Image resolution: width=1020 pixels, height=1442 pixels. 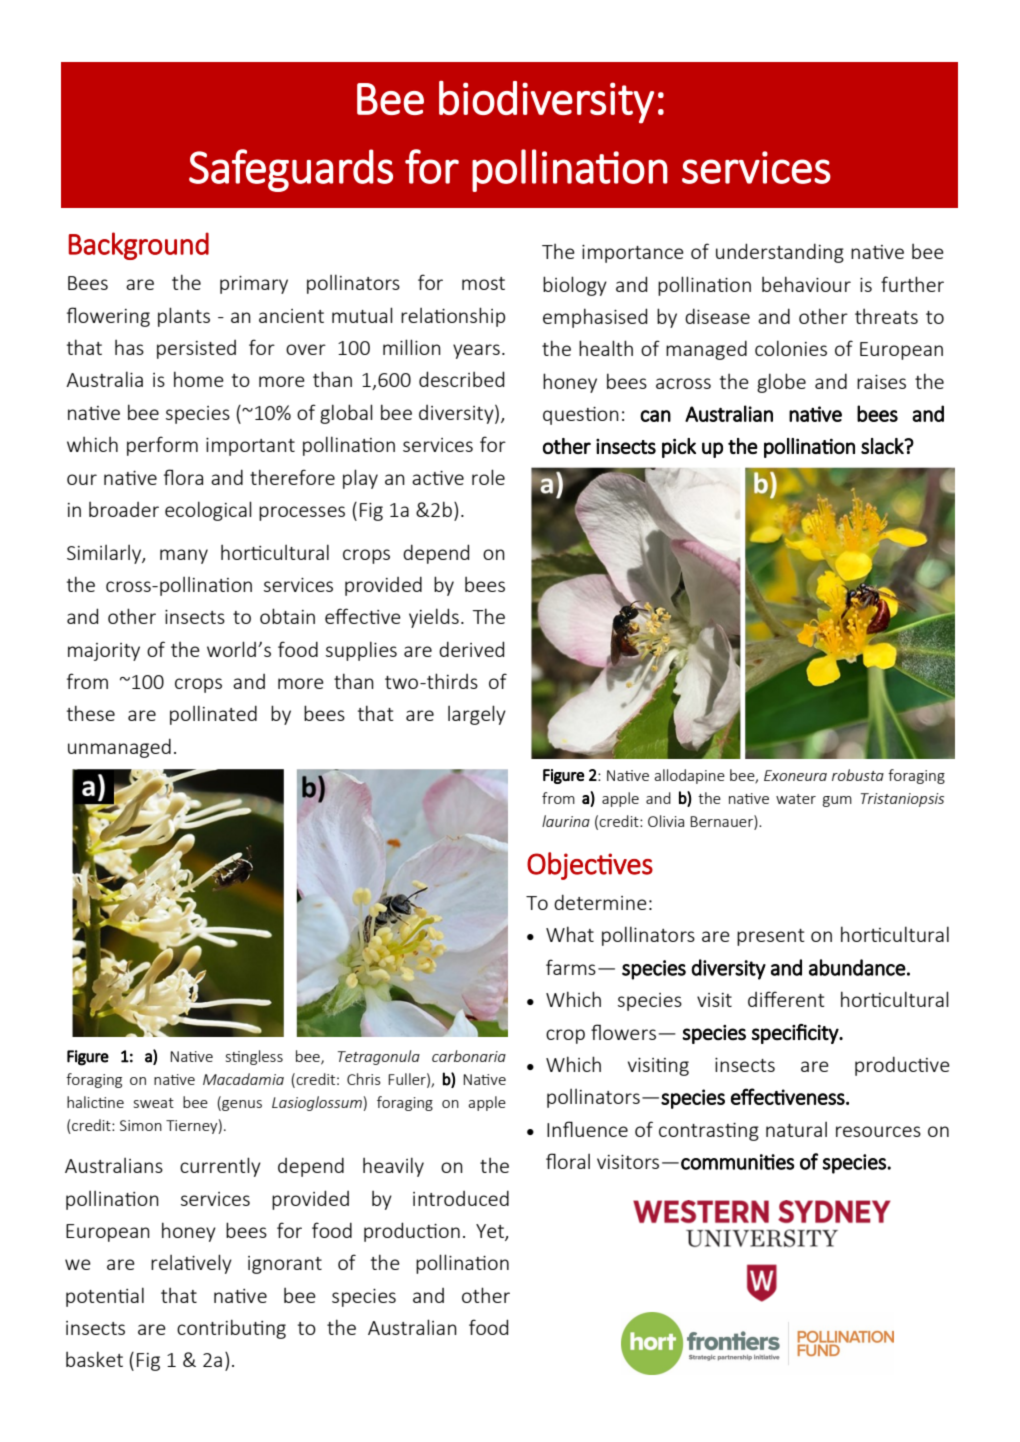 I want to click on Yet, so click(x=491, y=1232).
